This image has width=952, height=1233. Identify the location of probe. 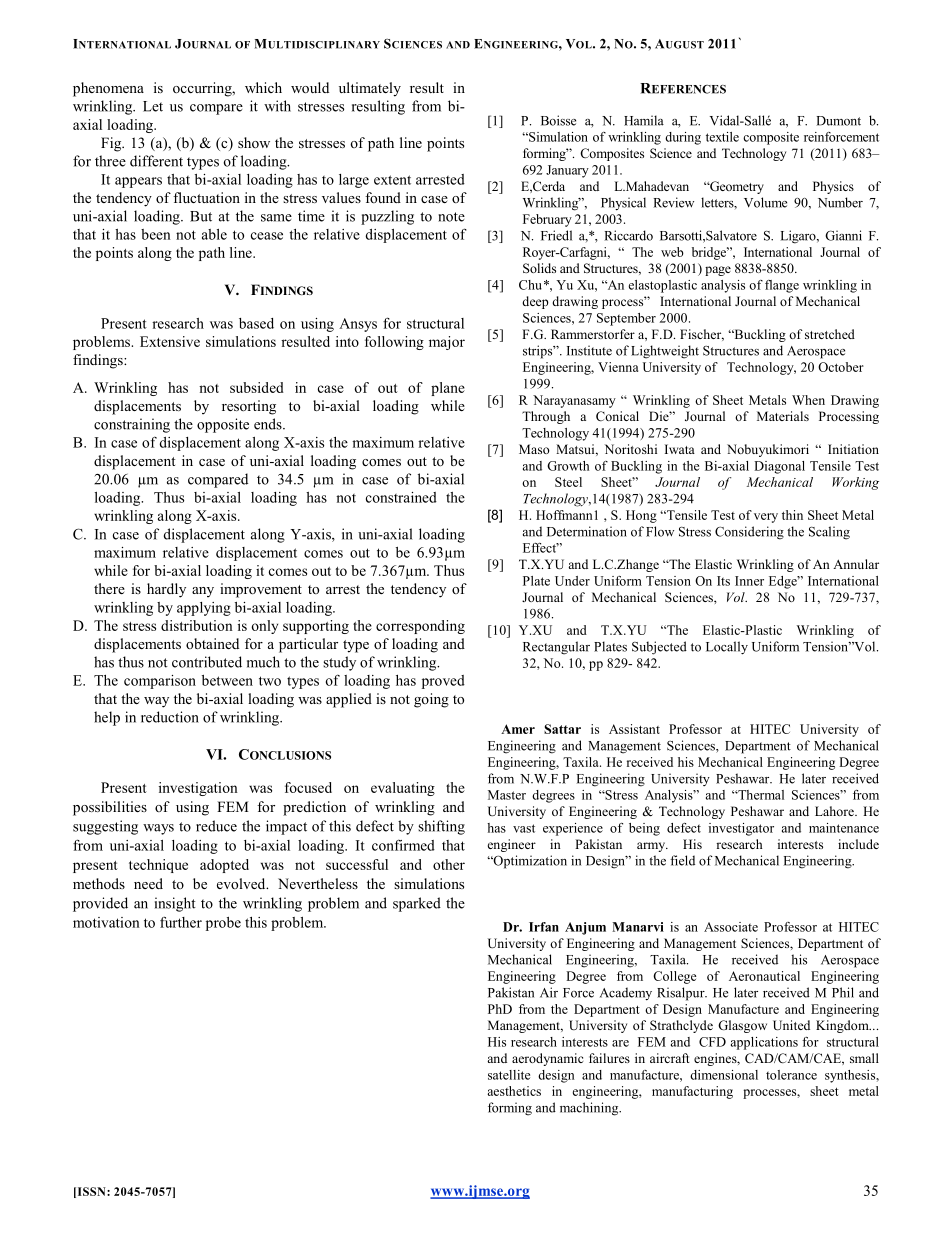
(223, 924).
